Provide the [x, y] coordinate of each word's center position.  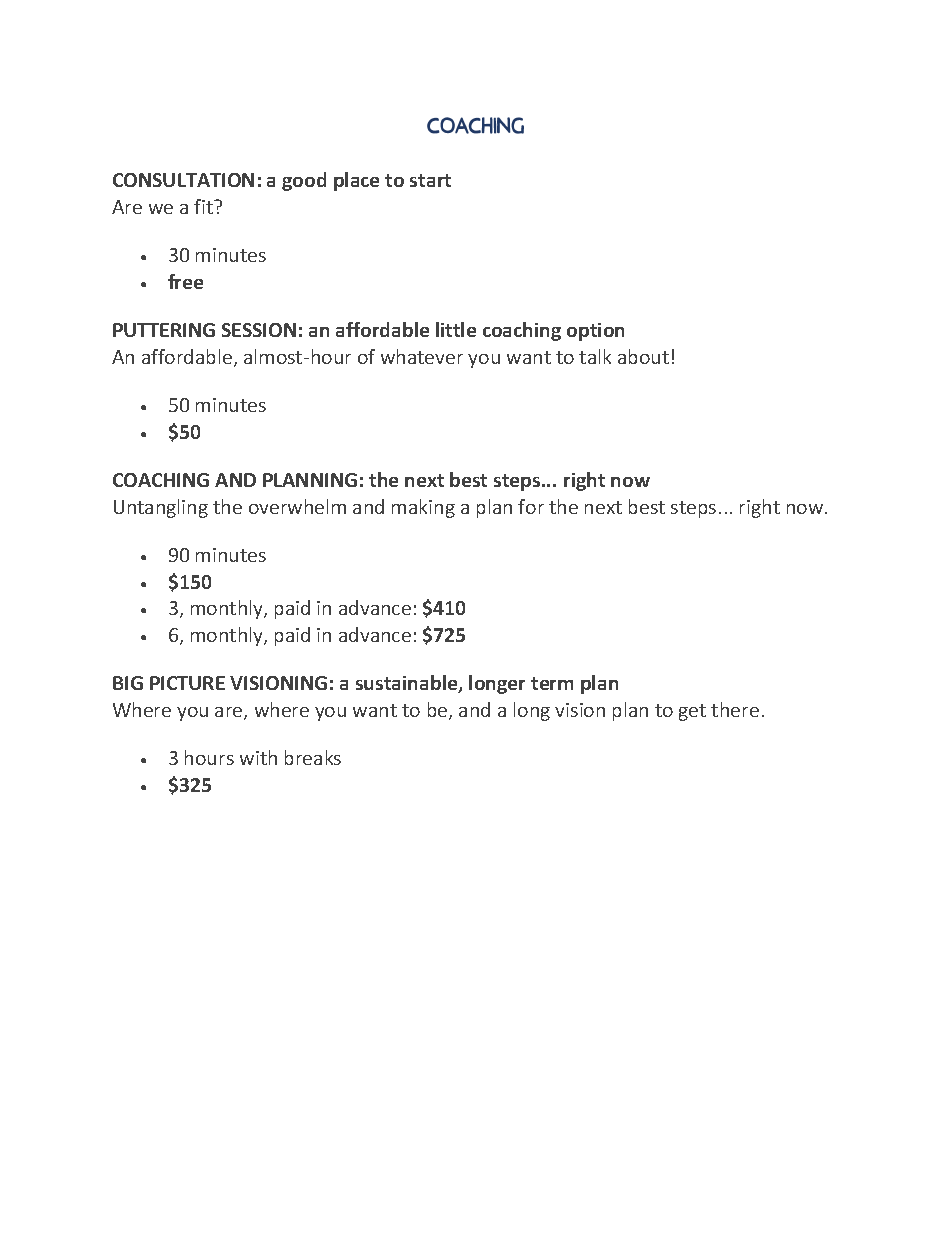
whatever [422, 356]
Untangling [161, 508]
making [423, 508]
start [430, 180]
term [552, 683]
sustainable [408, 684]
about [643, 356]
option [595, 332]
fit [205, 206]
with [258, 757]
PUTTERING [164, 330]
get [692, 712]
